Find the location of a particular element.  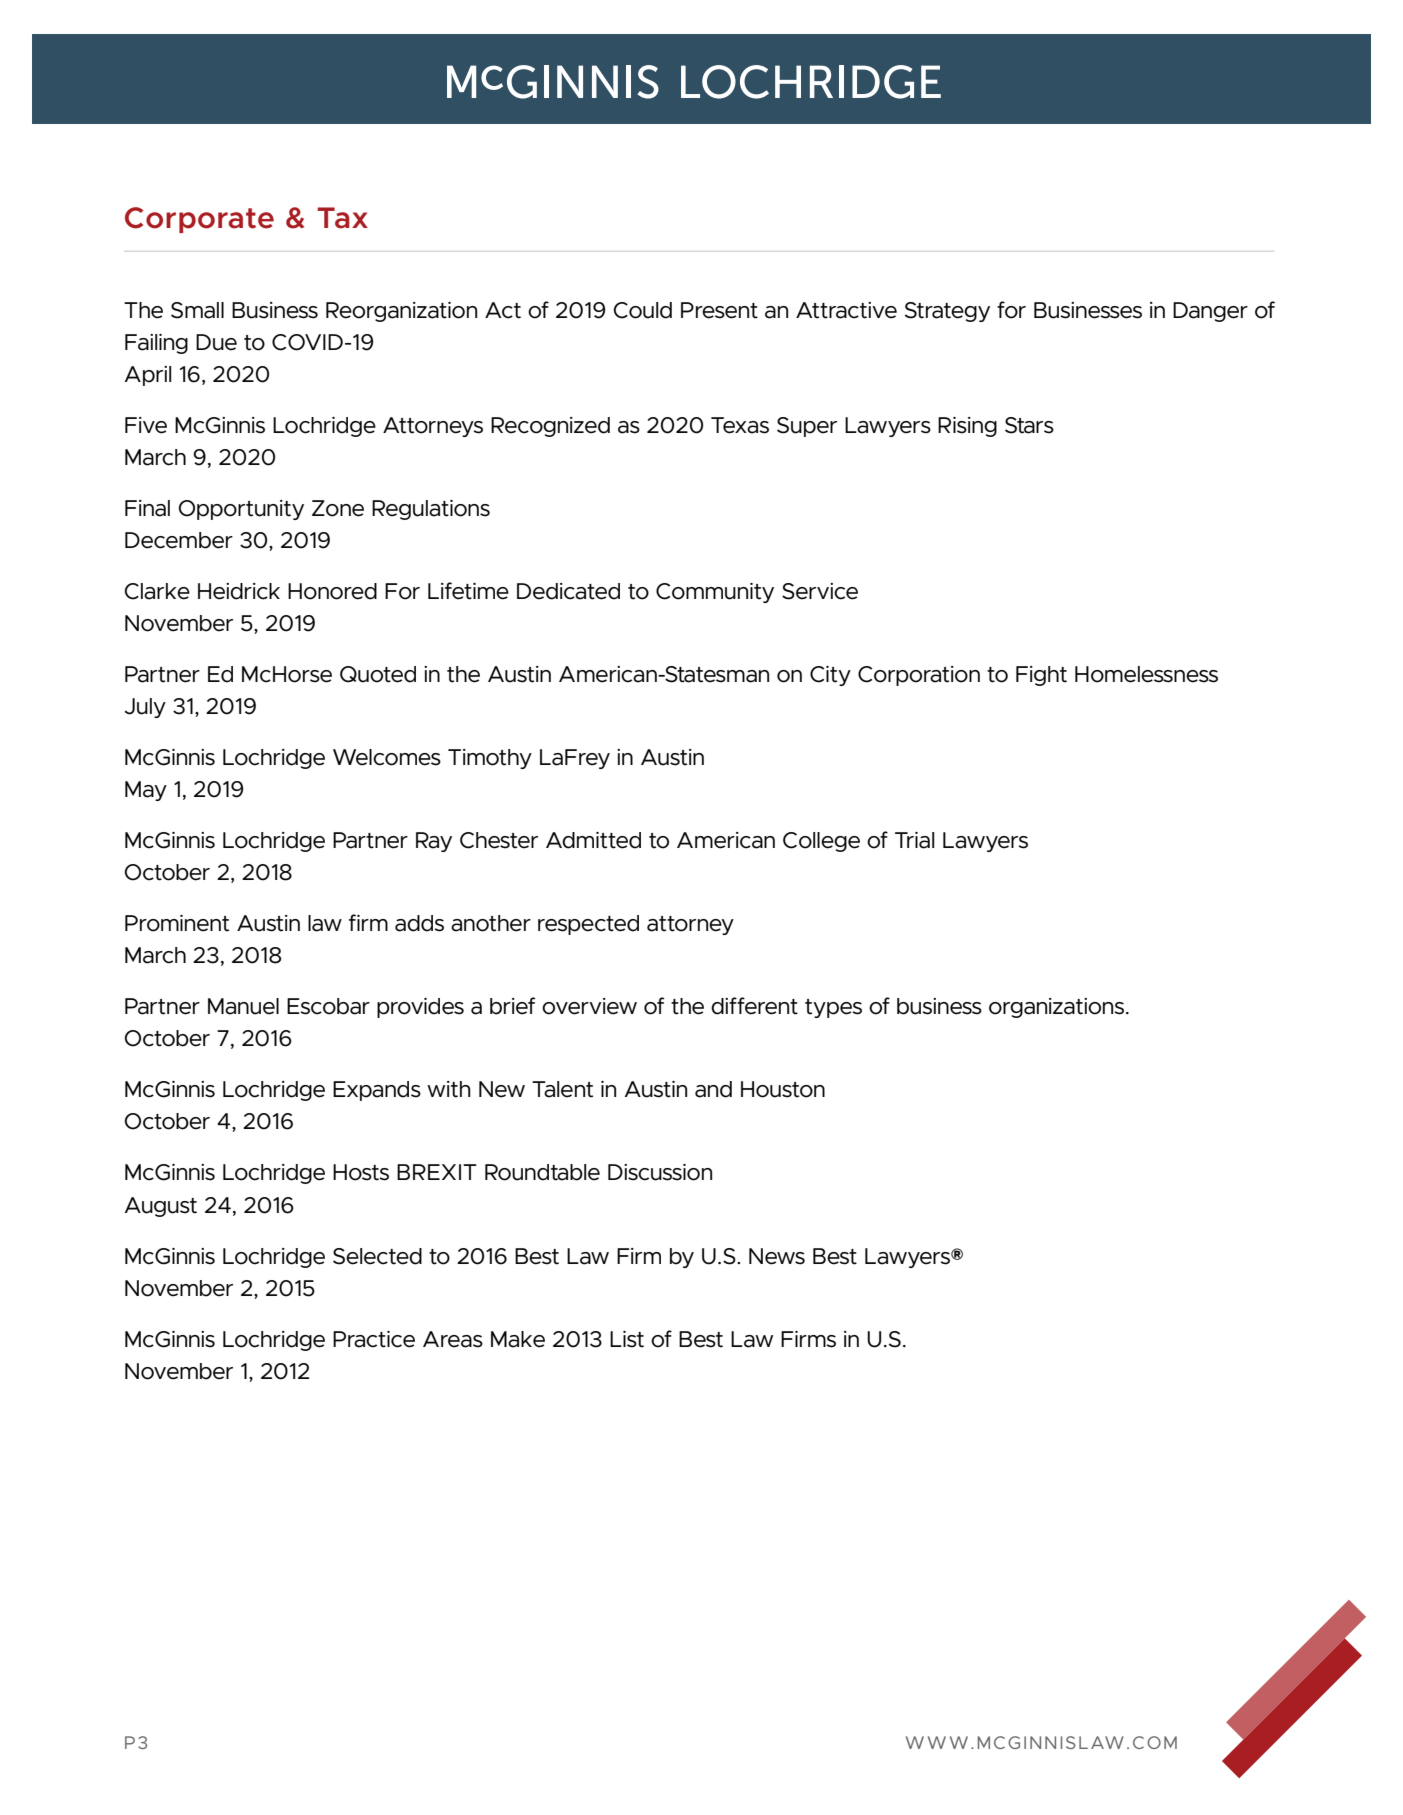

Practice is located at coordinates (374, 1339).
